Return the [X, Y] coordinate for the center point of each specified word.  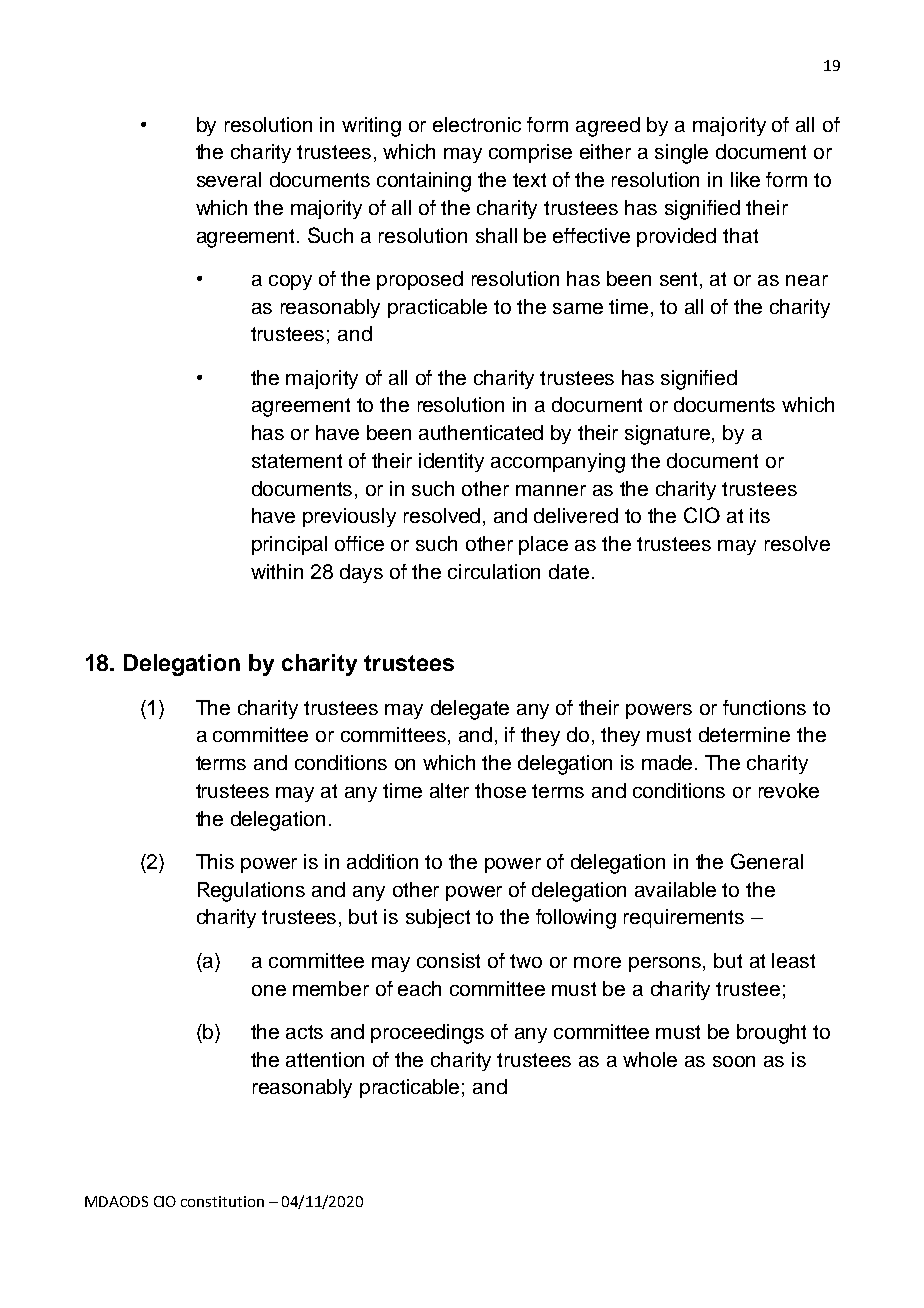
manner [551, 490]
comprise [530, 153]
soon [734, 1061]
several [229, 179]
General [767, 861]
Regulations [251, 892]
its [760, 515]
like [745, 179]
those [500, 790]
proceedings [427, 1034]
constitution [222, 1201]
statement [297, 461]
